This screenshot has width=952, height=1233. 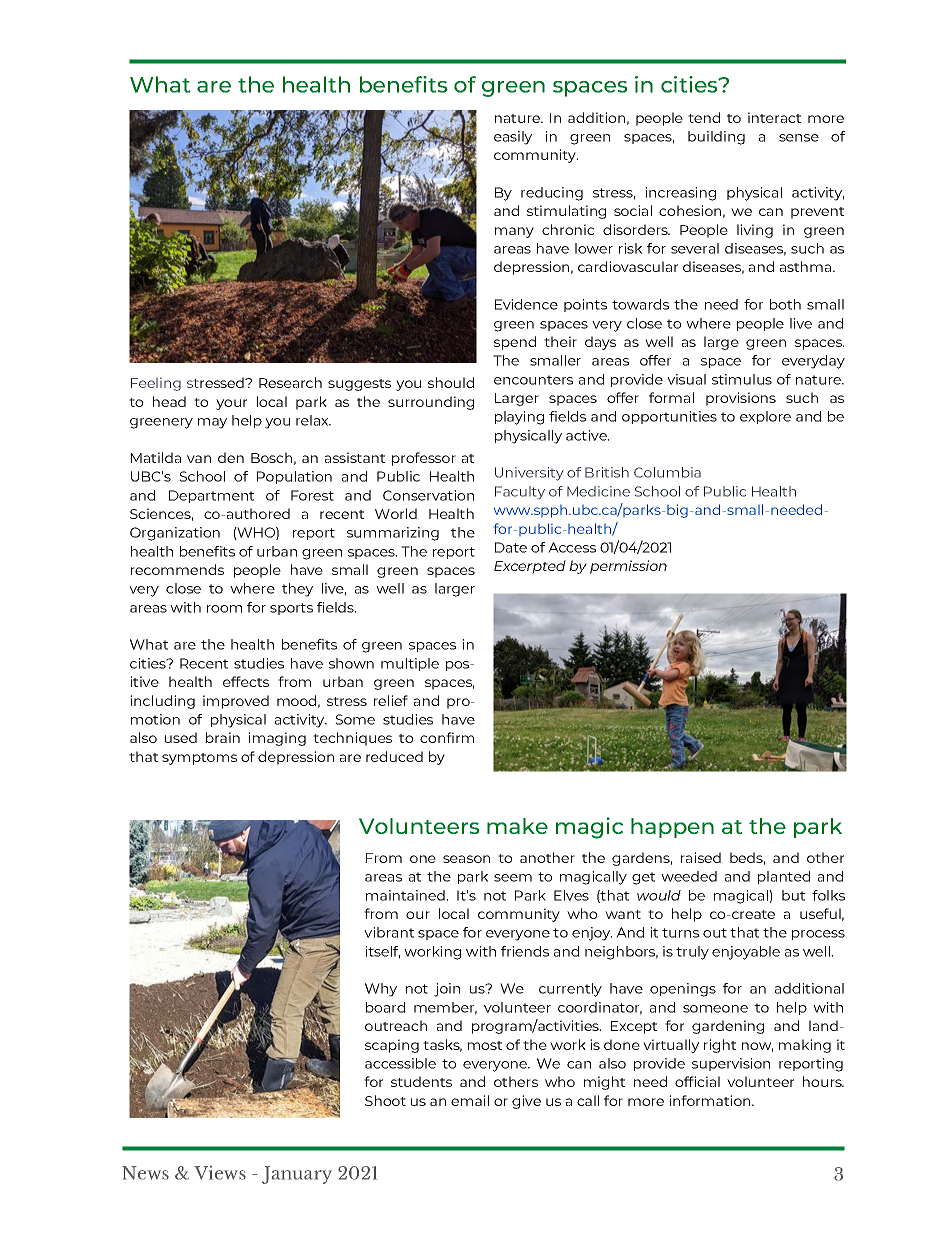 What do you see at coordinates (220, 1173) in the screenshot?
I see `Views` at bounding box center [220, 1173].
